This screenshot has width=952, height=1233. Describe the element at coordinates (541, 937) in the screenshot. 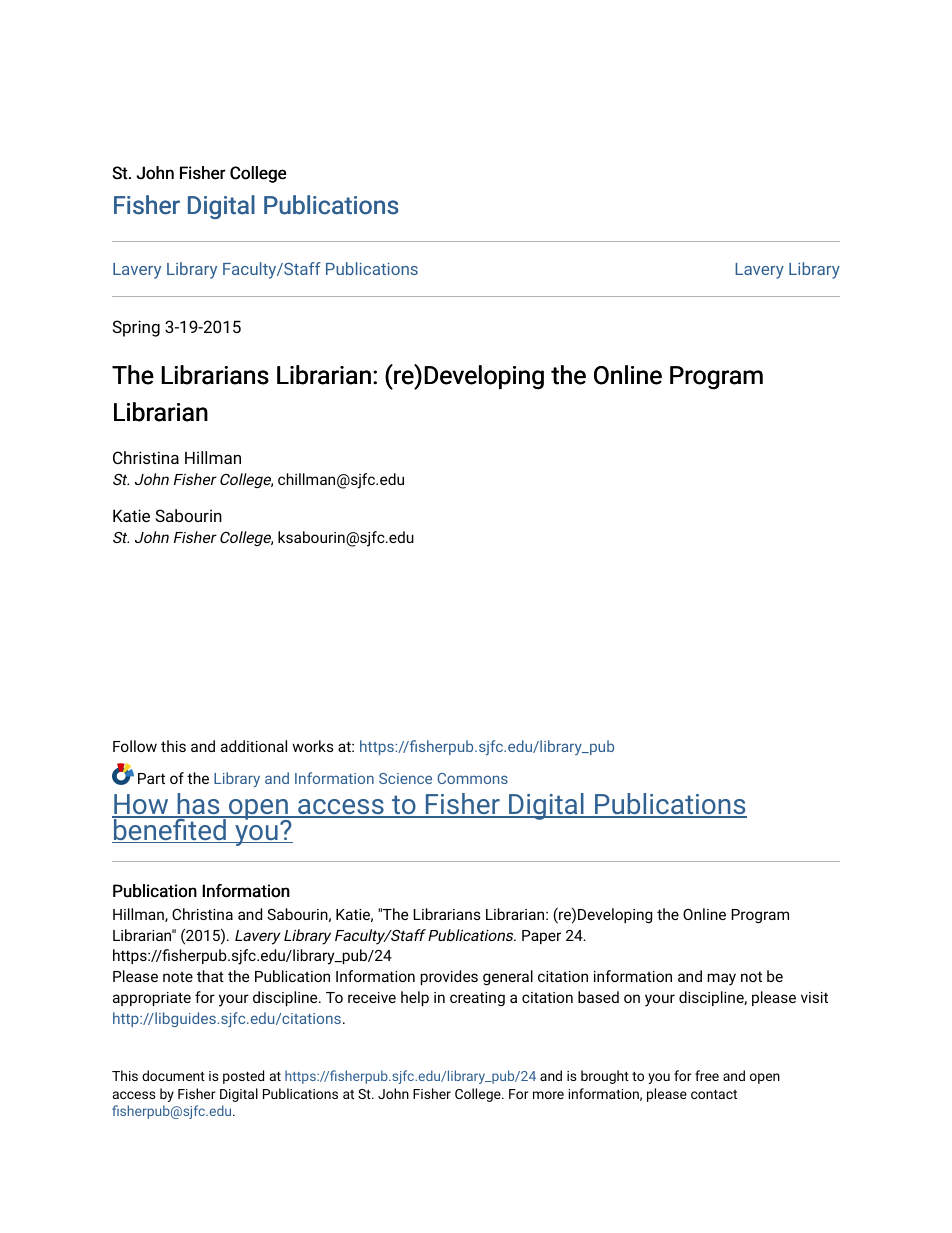

I see `Paper` at that location.
